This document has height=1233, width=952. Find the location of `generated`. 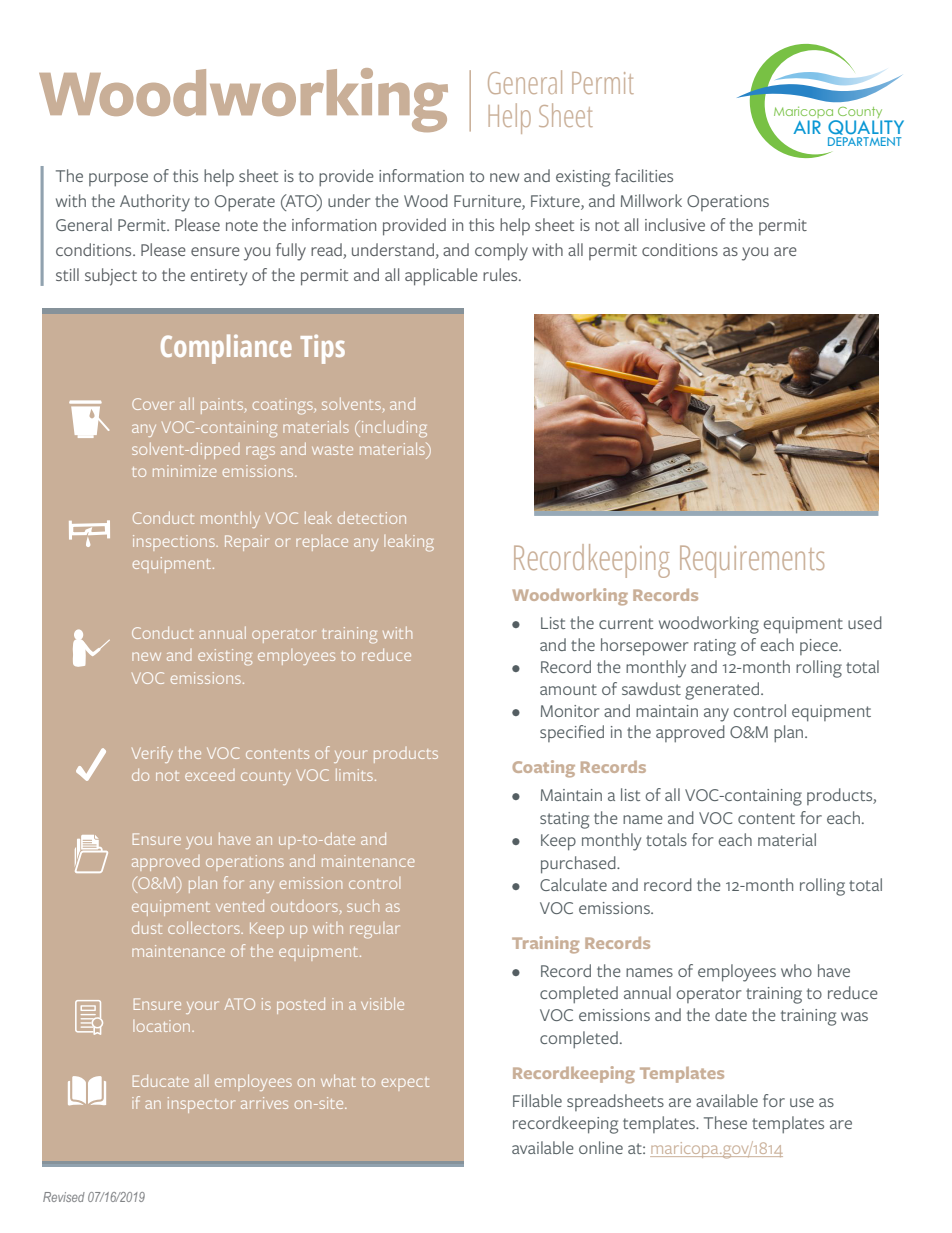

generated is located at coordinates (723, 691).
